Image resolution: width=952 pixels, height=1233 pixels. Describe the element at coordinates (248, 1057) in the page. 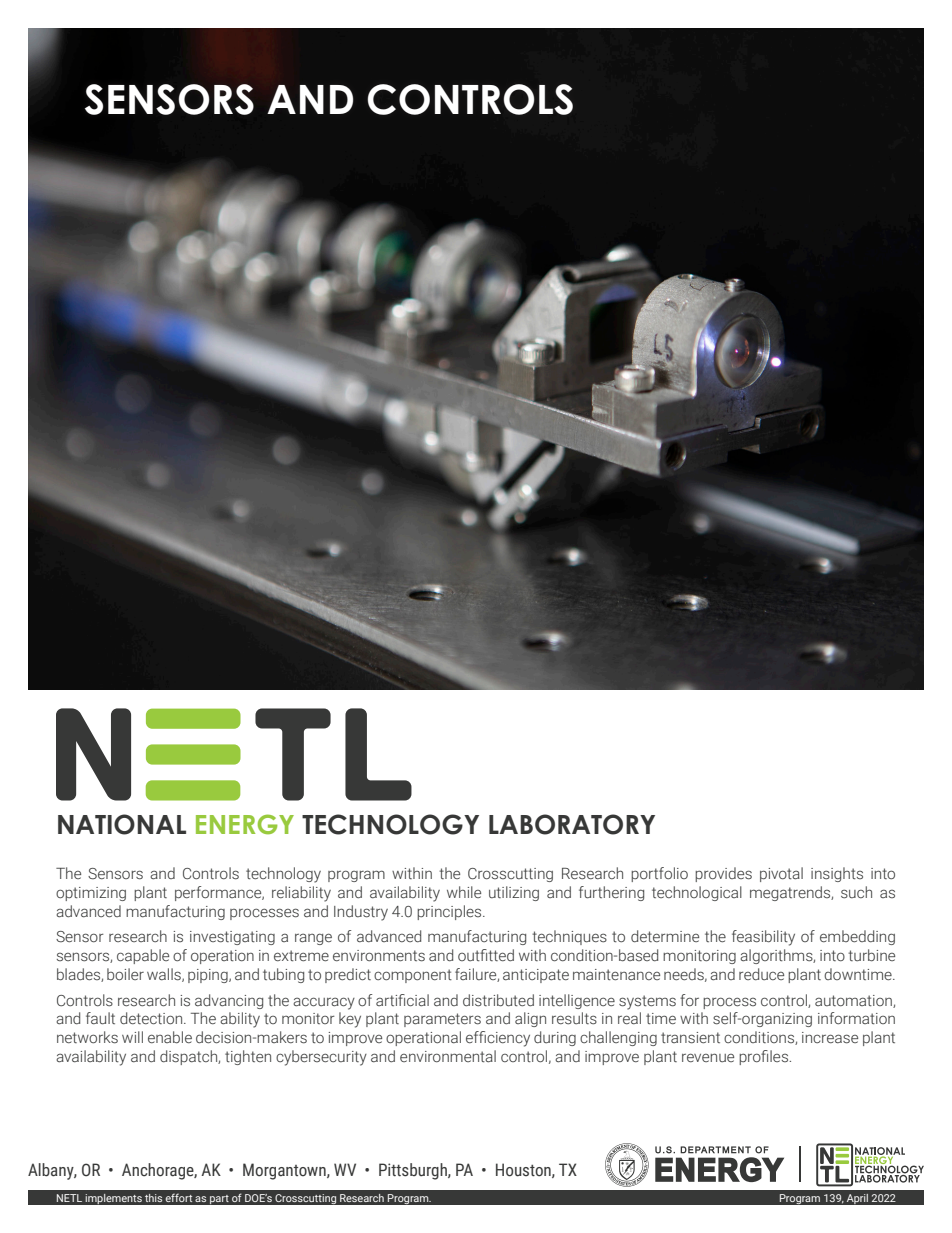

I see `tighten` at that location.
